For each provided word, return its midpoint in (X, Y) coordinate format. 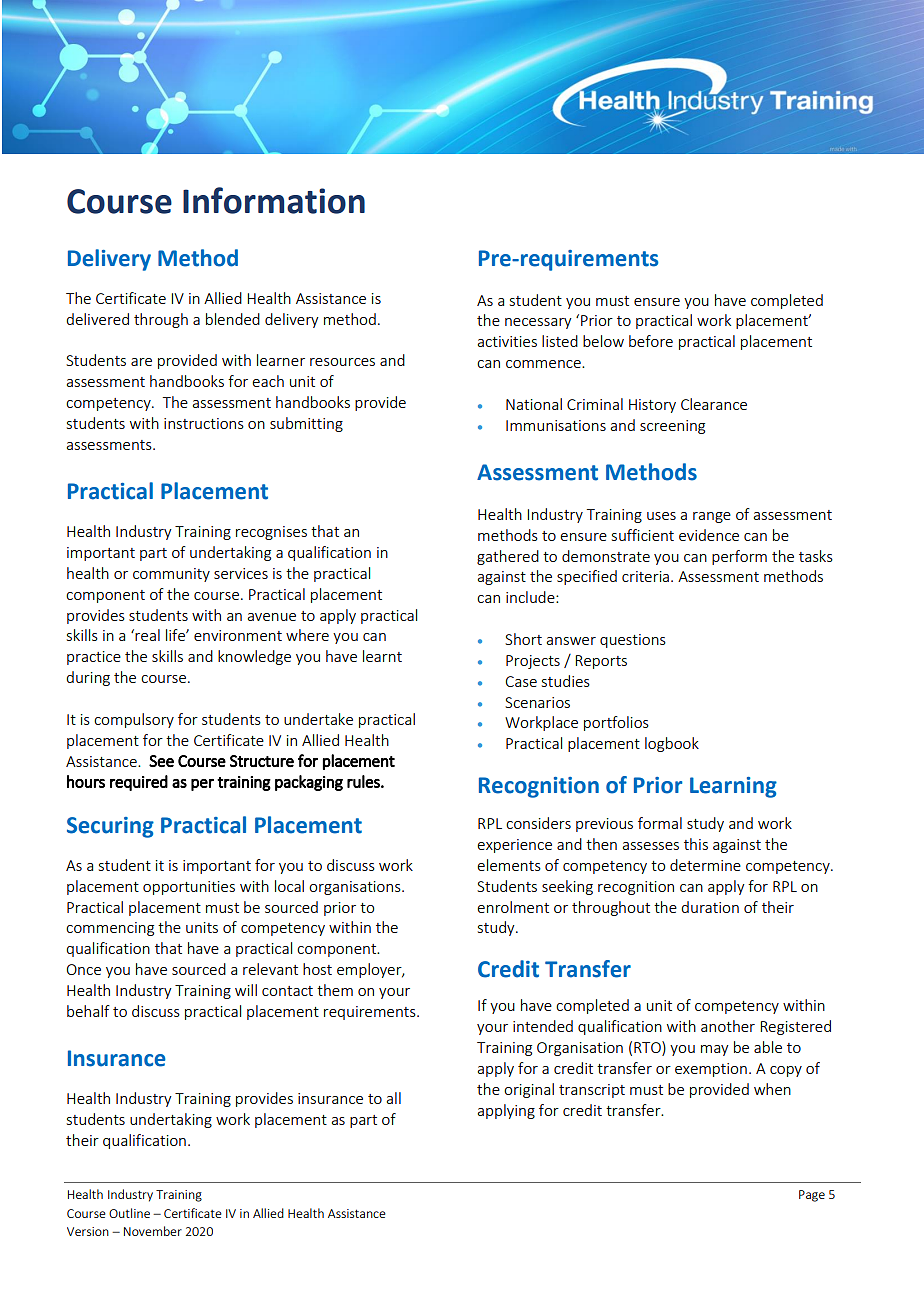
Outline (129, 1213)
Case (521, 681)
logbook (672, 744)
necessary (538, 323)
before (651, 341)
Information (274, 200)
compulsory (134, 720)
